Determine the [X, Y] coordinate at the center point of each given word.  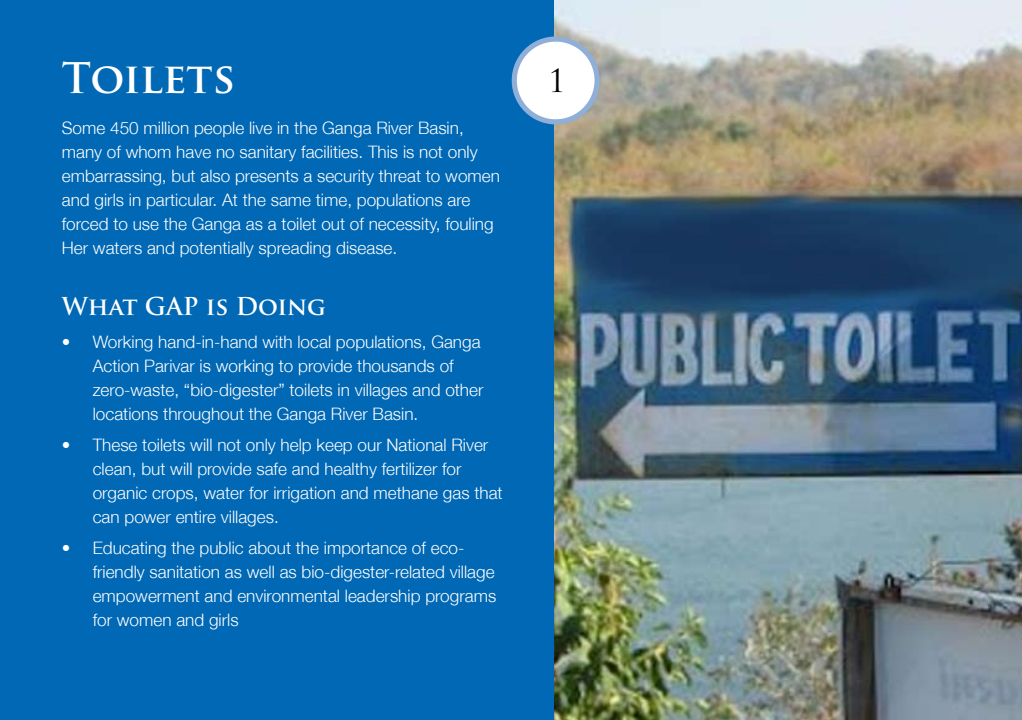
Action [115, 366]
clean [112, 469]
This [383, 151]
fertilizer [410, 468]
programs [461, 599]
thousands [395, 366]
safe [272, 469]
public [221, 549]
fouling [469, 226]
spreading [294, 250]
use [146, 225]
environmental [288, 596]
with [277, 342]
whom [148, 152]
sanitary [268, 153]
